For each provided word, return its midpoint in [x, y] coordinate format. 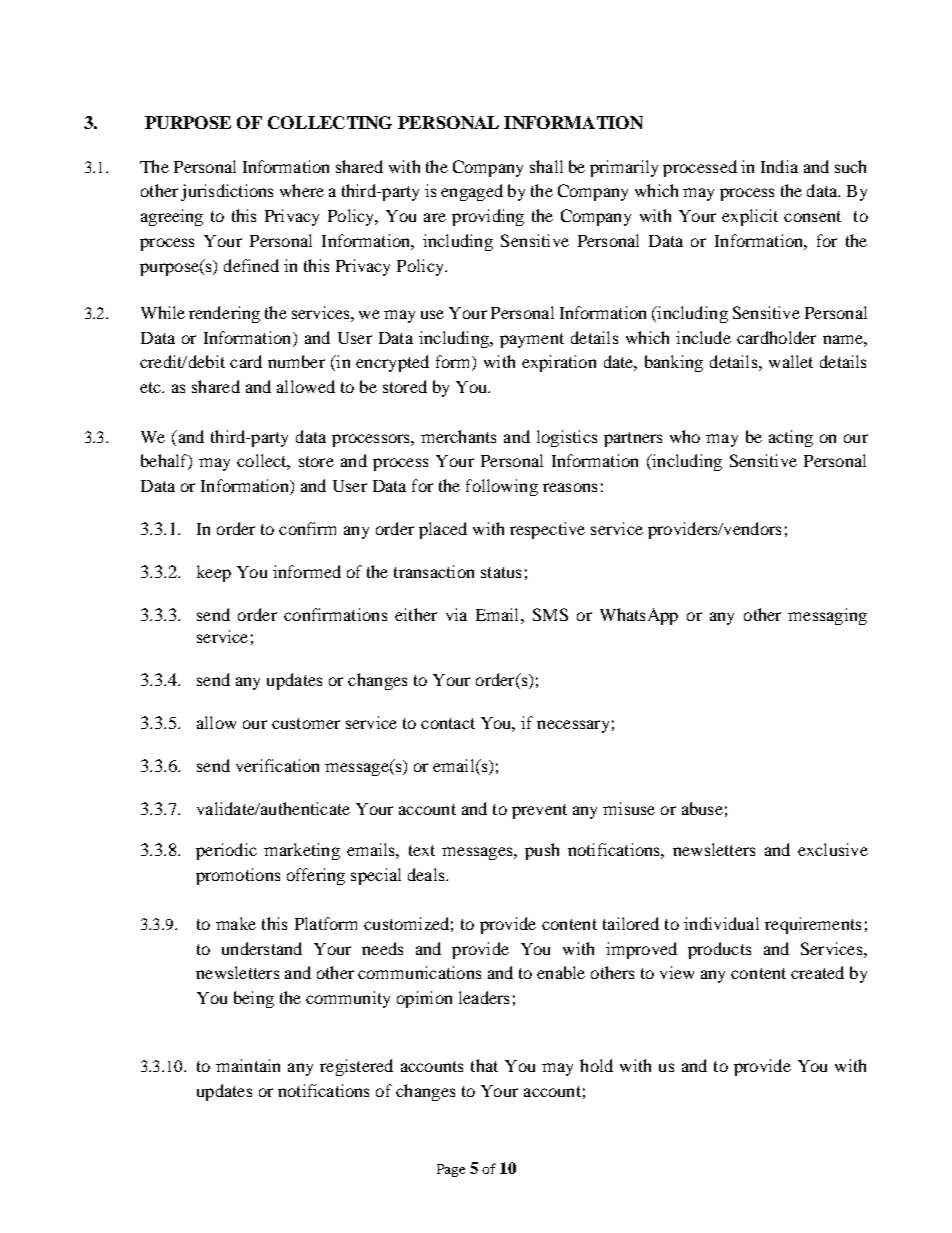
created [817, 972]
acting [791, 438]
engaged [472, 192]
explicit [750, 217]
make [236, 923]
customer [306, 723]
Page [451, 1170]
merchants [458, 436]
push [542, 851]
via [456, 614]
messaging [827, 616]
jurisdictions [227, 192]
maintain [248, 1065]
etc [152, 387]
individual [721, 923]
